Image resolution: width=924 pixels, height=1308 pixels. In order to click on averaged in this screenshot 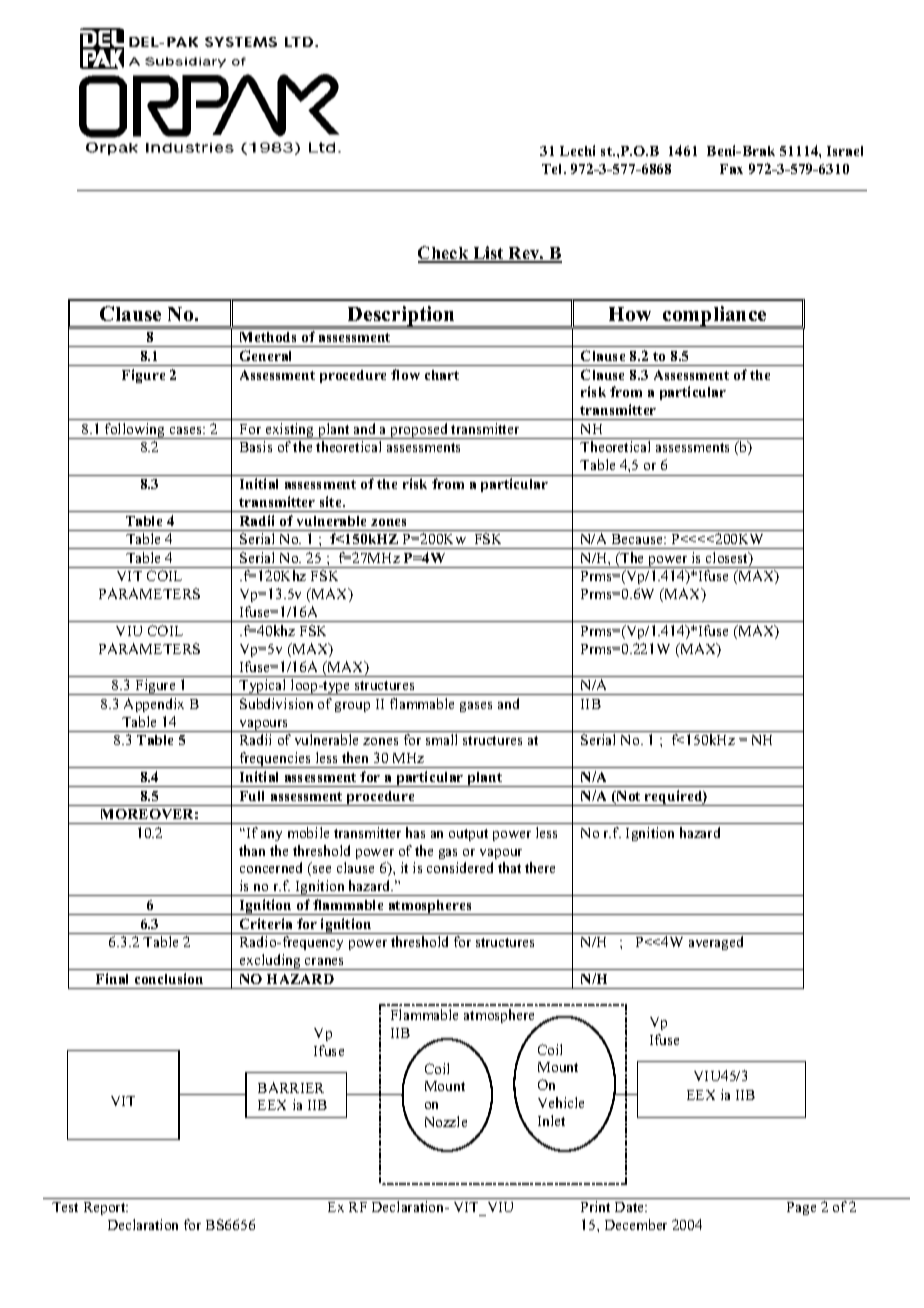, I will do `click(716, 943)`.
